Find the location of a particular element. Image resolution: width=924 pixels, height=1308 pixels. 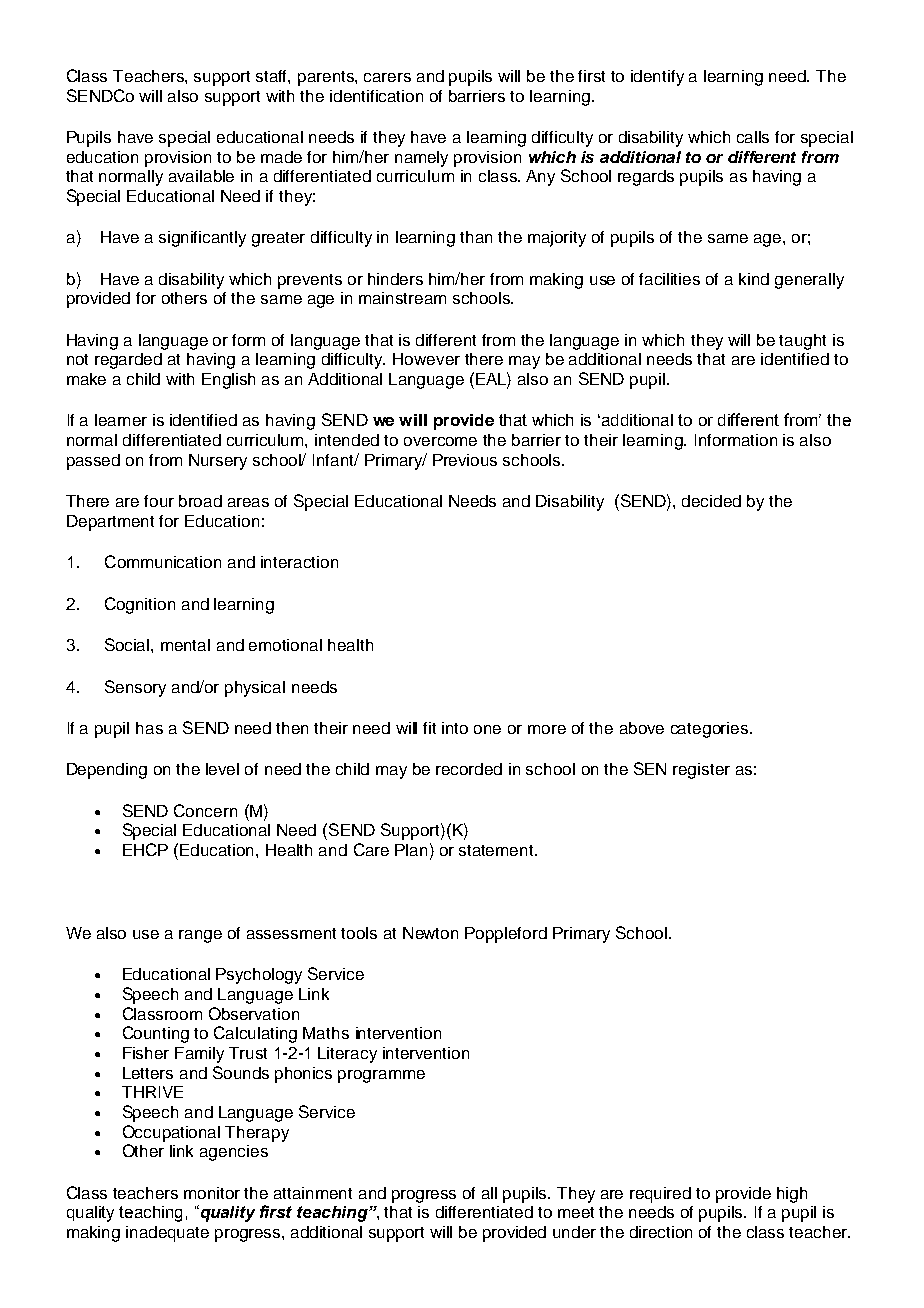

calls is located at coordinates (753, 137).
